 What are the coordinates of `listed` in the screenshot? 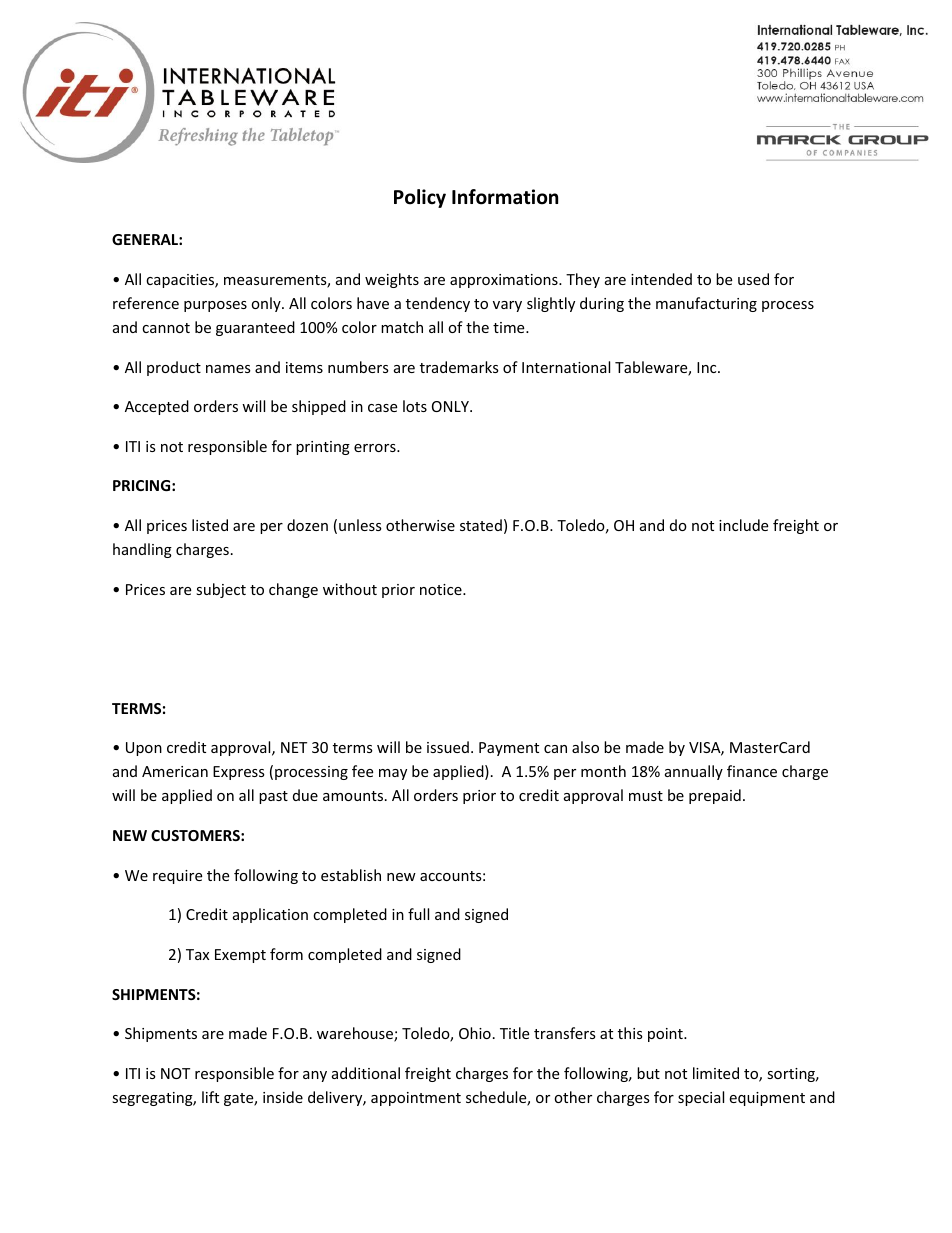 It's located at (210, 525).
